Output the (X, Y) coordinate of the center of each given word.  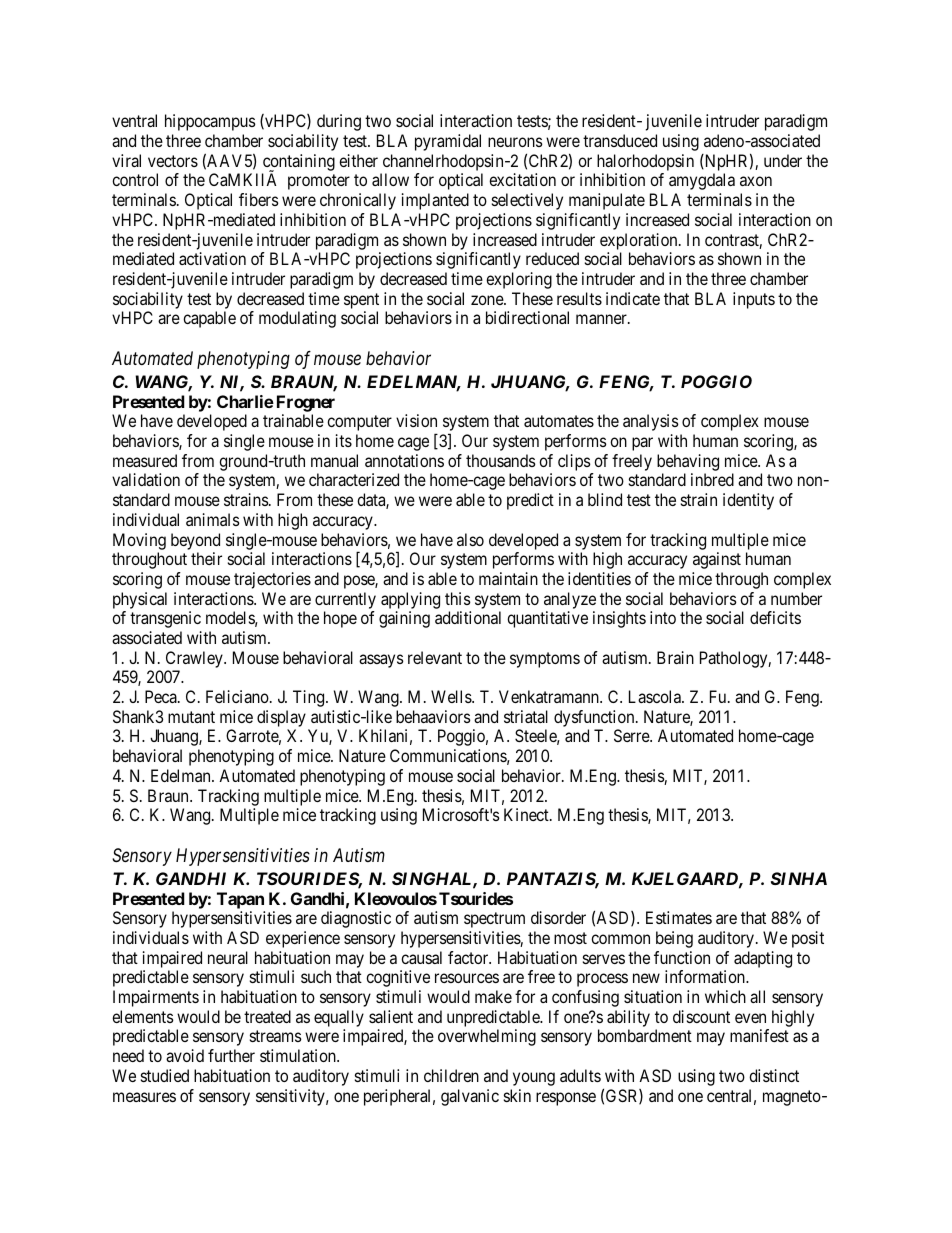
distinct (774, 1075)
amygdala (702, 181)
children (451, 1075)
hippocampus (210, 122)
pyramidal (448, 142)
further (231, 1055)
